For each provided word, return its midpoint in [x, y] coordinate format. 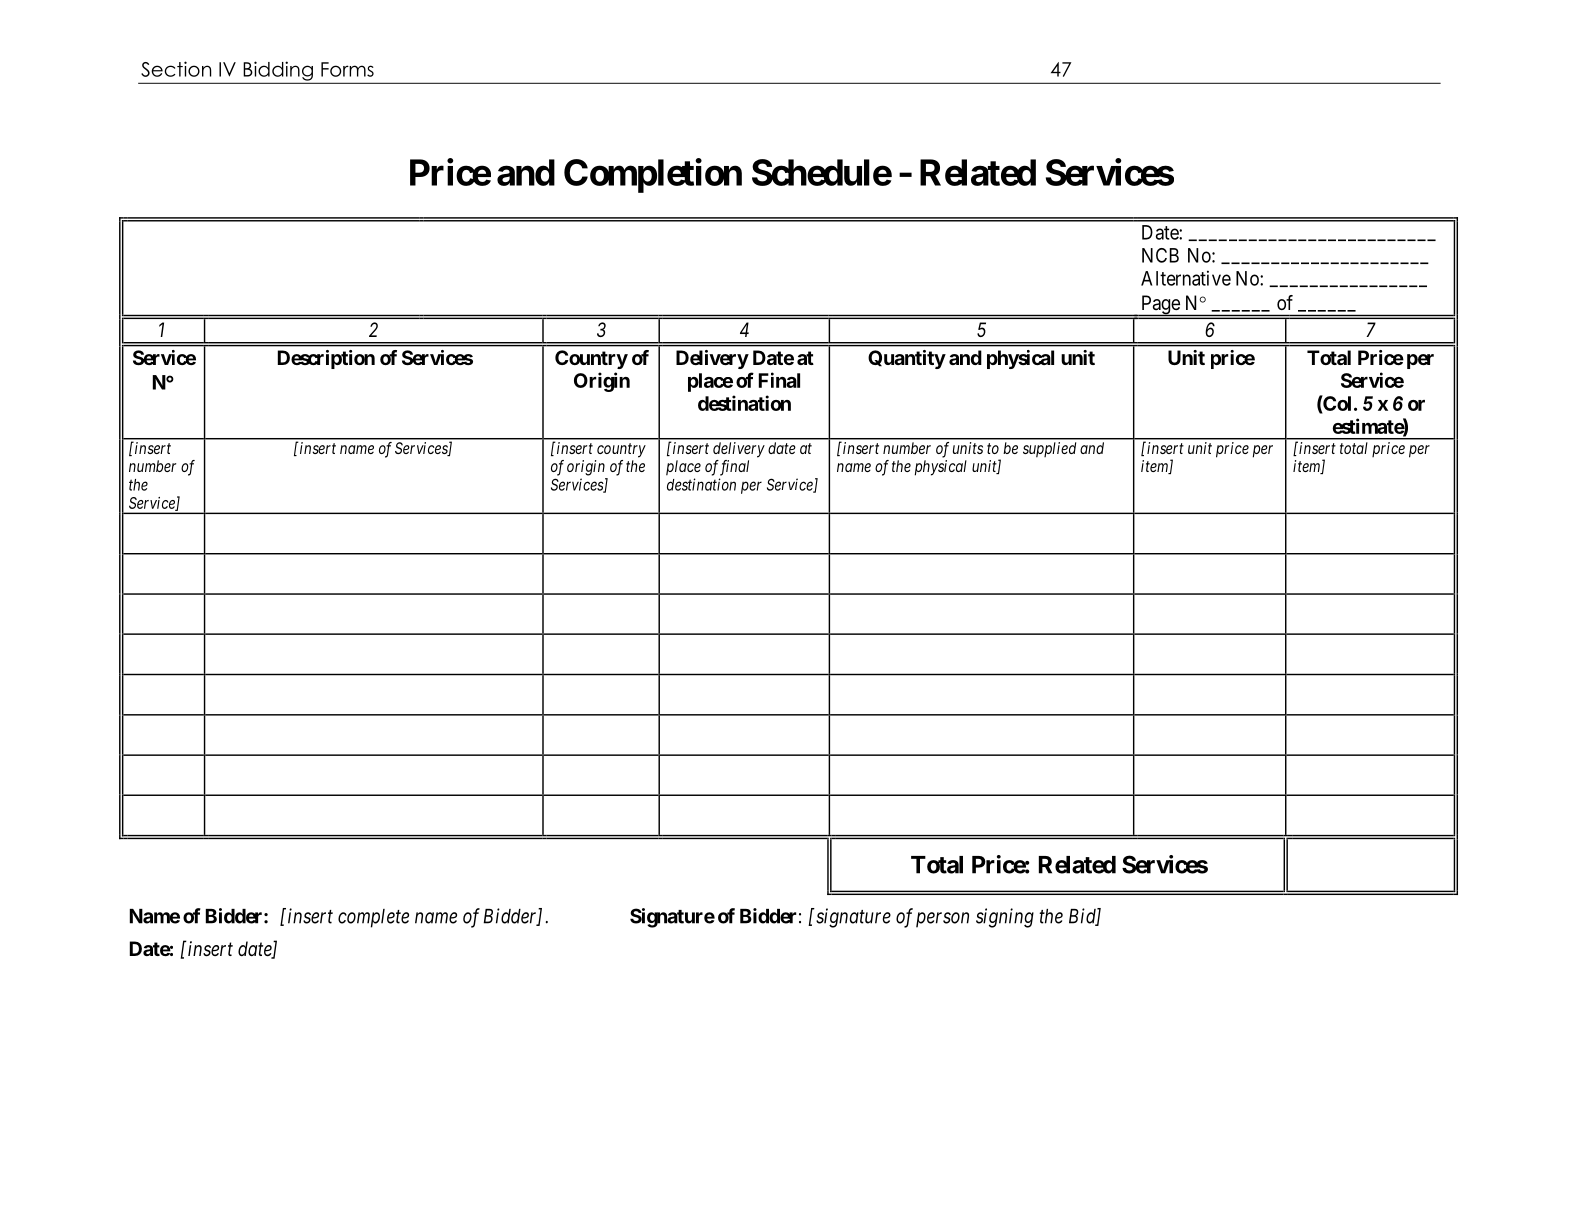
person [942, 920]
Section [176, 69]
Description [326, 359]
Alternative [1186, 278]
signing [1005, 918]
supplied [1049, 450]
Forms [347, 69]
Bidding [278, 72]
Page [1160, 305]
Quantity [907, 359]
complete [373, 918]
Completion [653, 175]
